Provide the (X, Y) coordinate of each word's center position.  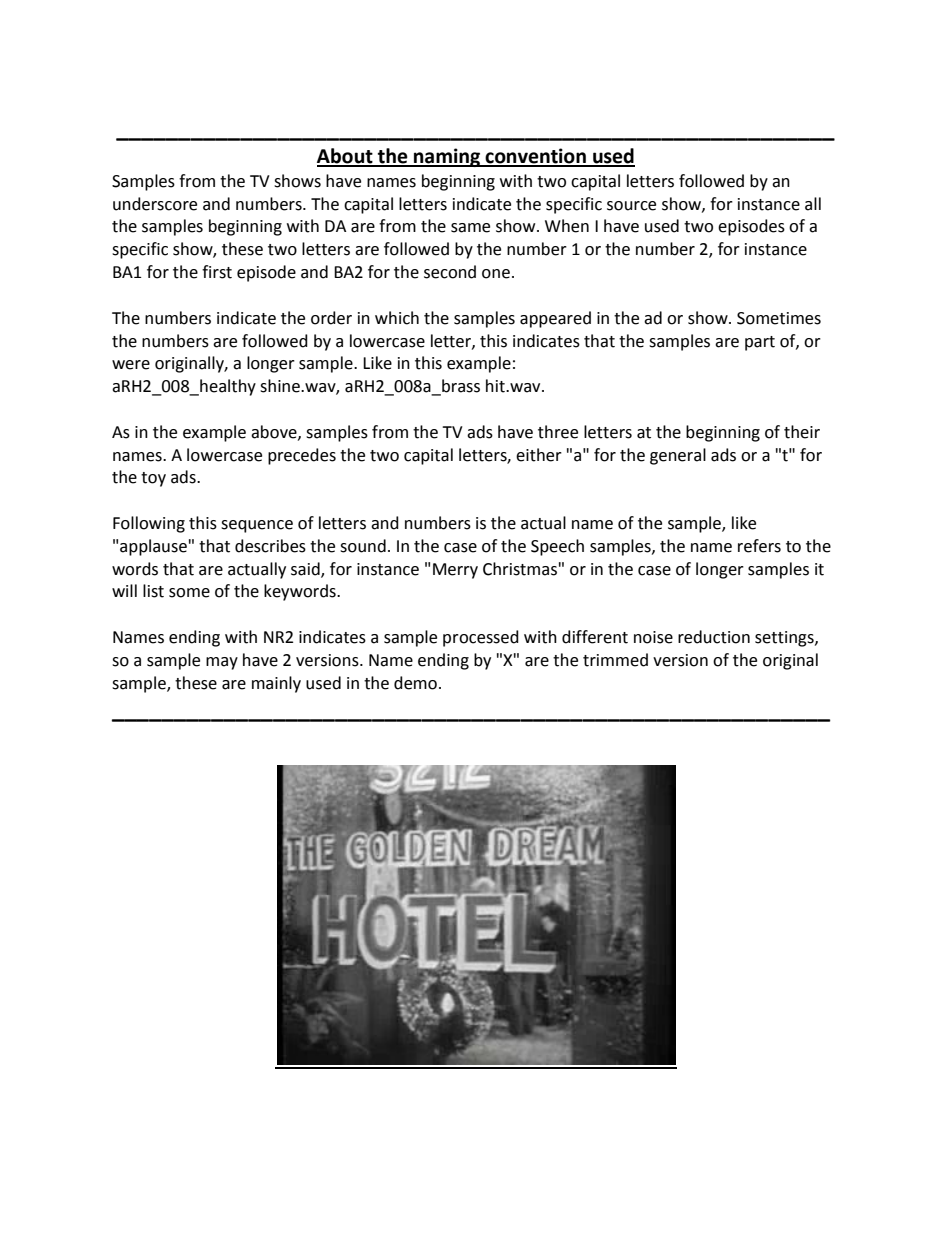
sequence (257, 526)
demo (415, 683)
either (539, 455)
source (631, 206)
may (222, 663)
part (760, 343)
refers (759, 546)
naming (447, 157)
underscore (155, 204)
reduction (714, 637)
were (131, 365)
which (397, 318)
